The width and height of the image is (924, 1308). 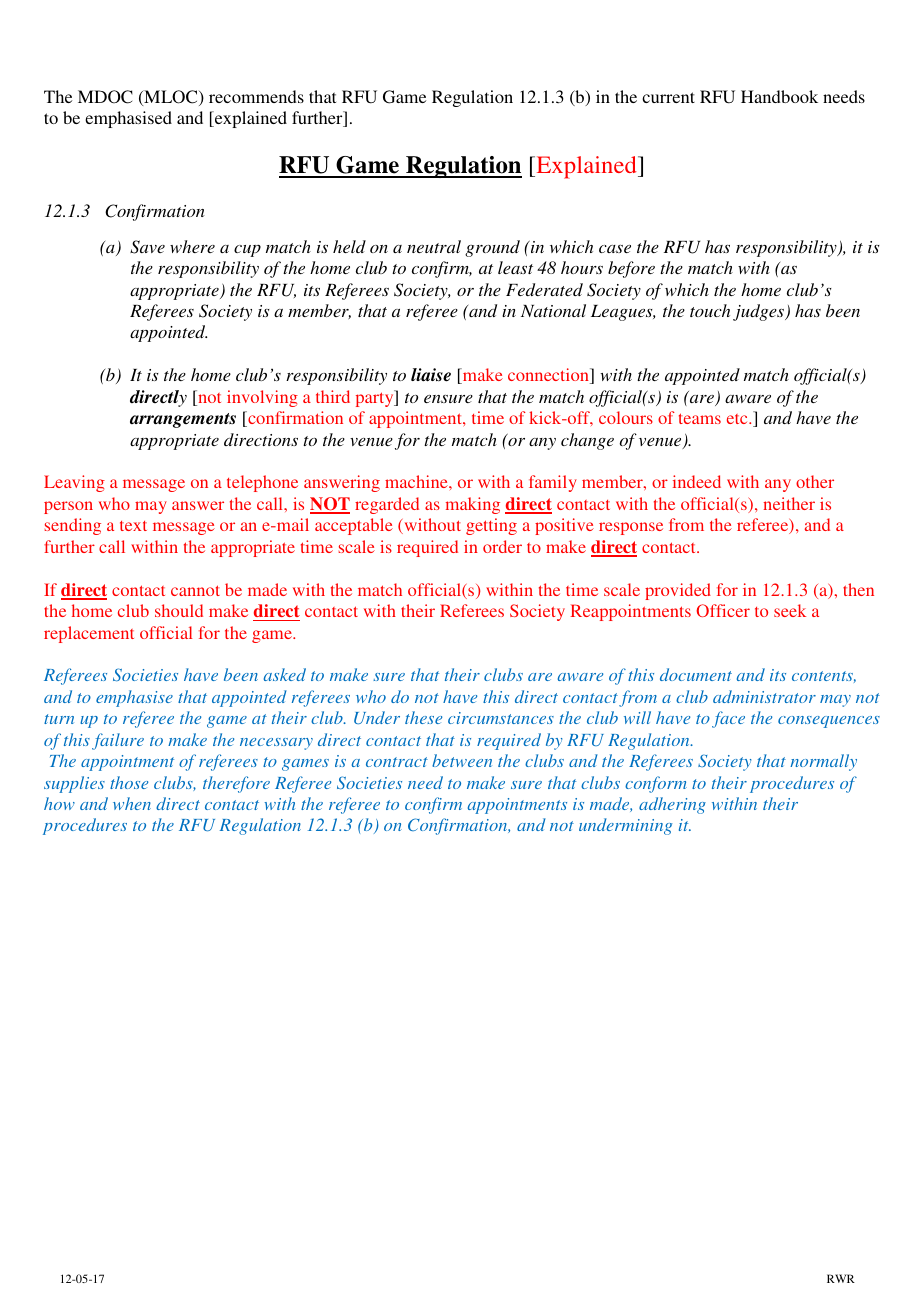 What do you see at coordinates (147, 247) in the image?
I see `Save` at bounding box center [147, 247].
